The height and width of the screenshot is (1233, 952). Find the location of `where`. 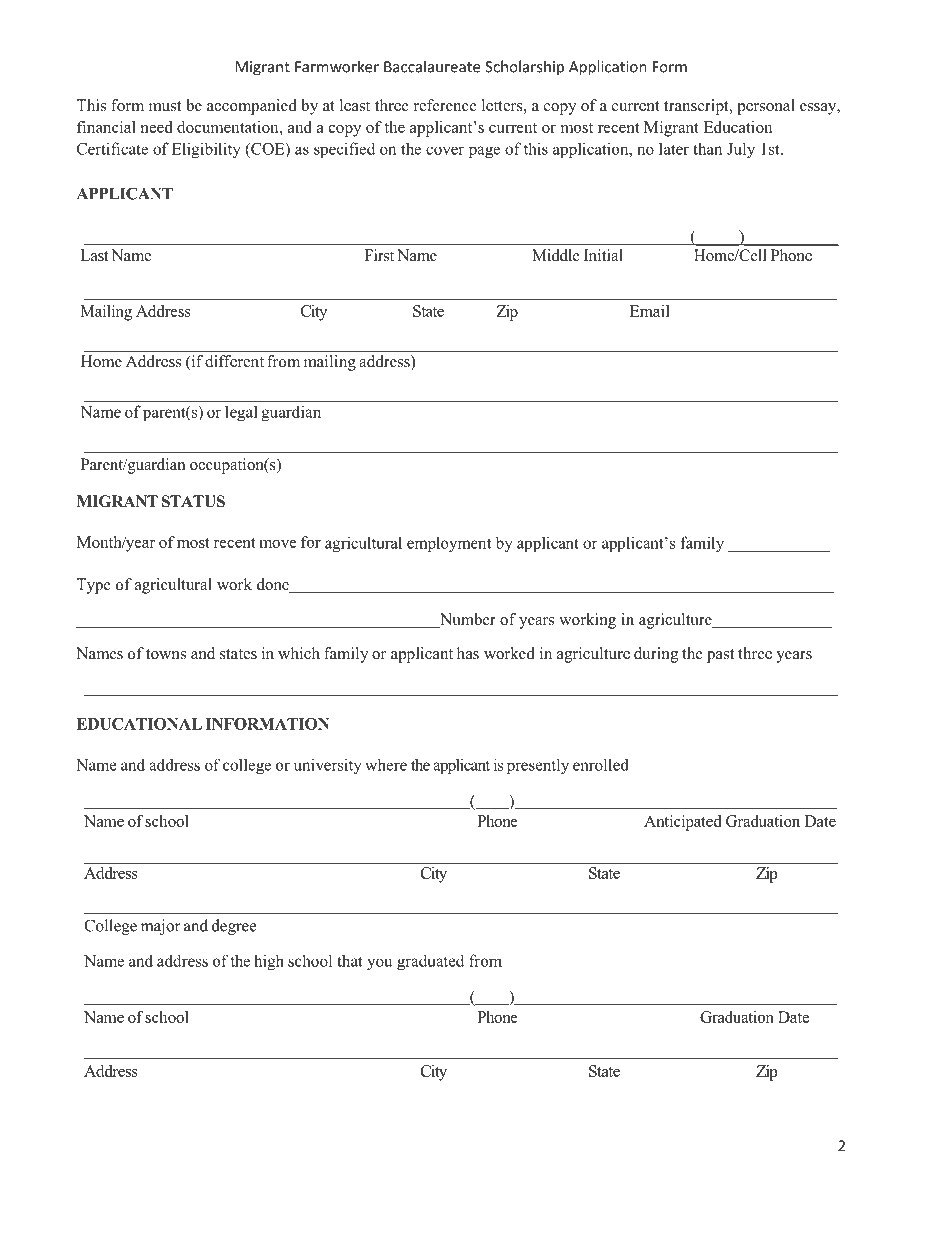

where is located at coordinates (386, 764).
